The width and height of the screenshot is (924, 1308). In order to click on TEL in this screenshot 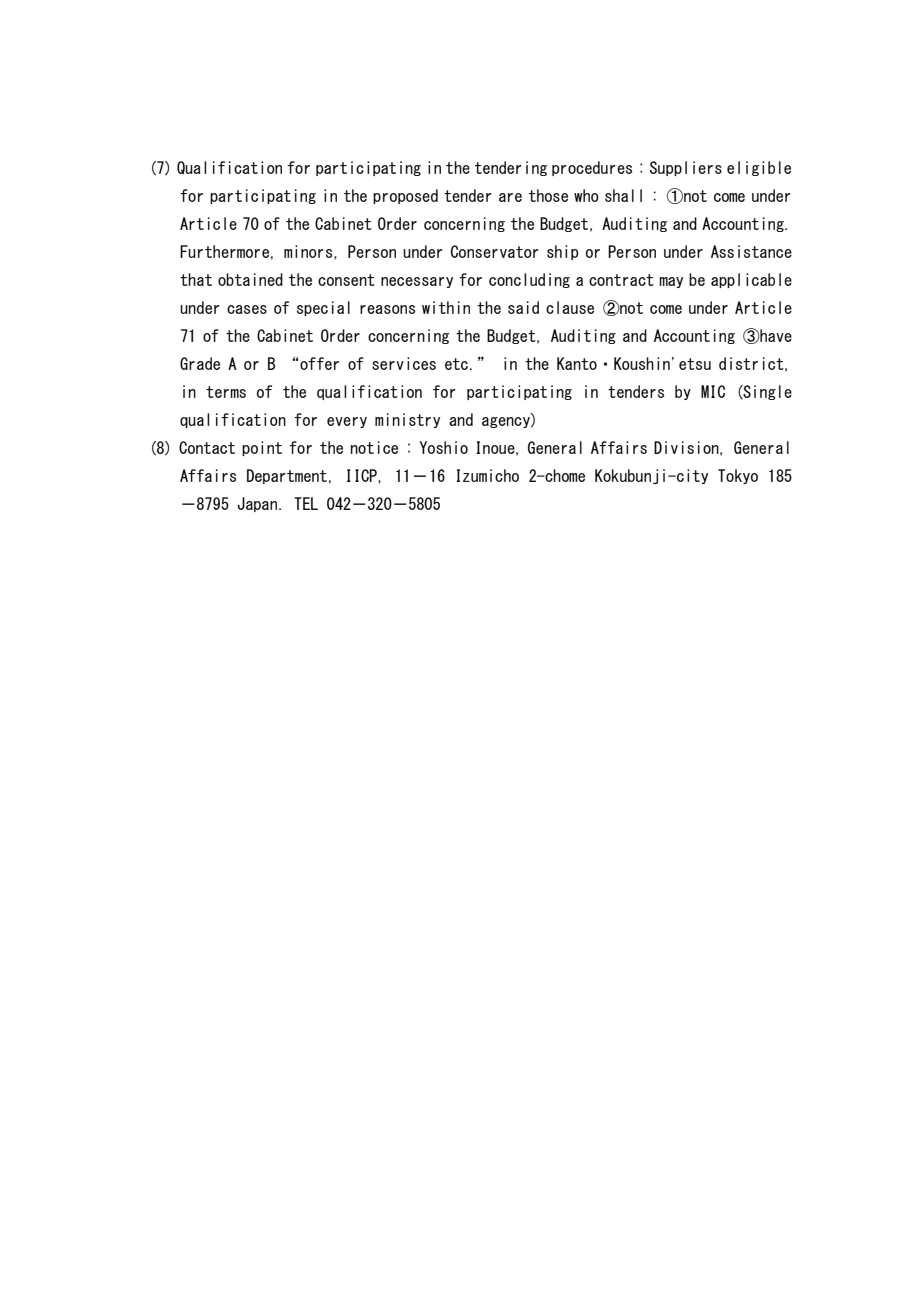, I will do `click(306, 503)`.
